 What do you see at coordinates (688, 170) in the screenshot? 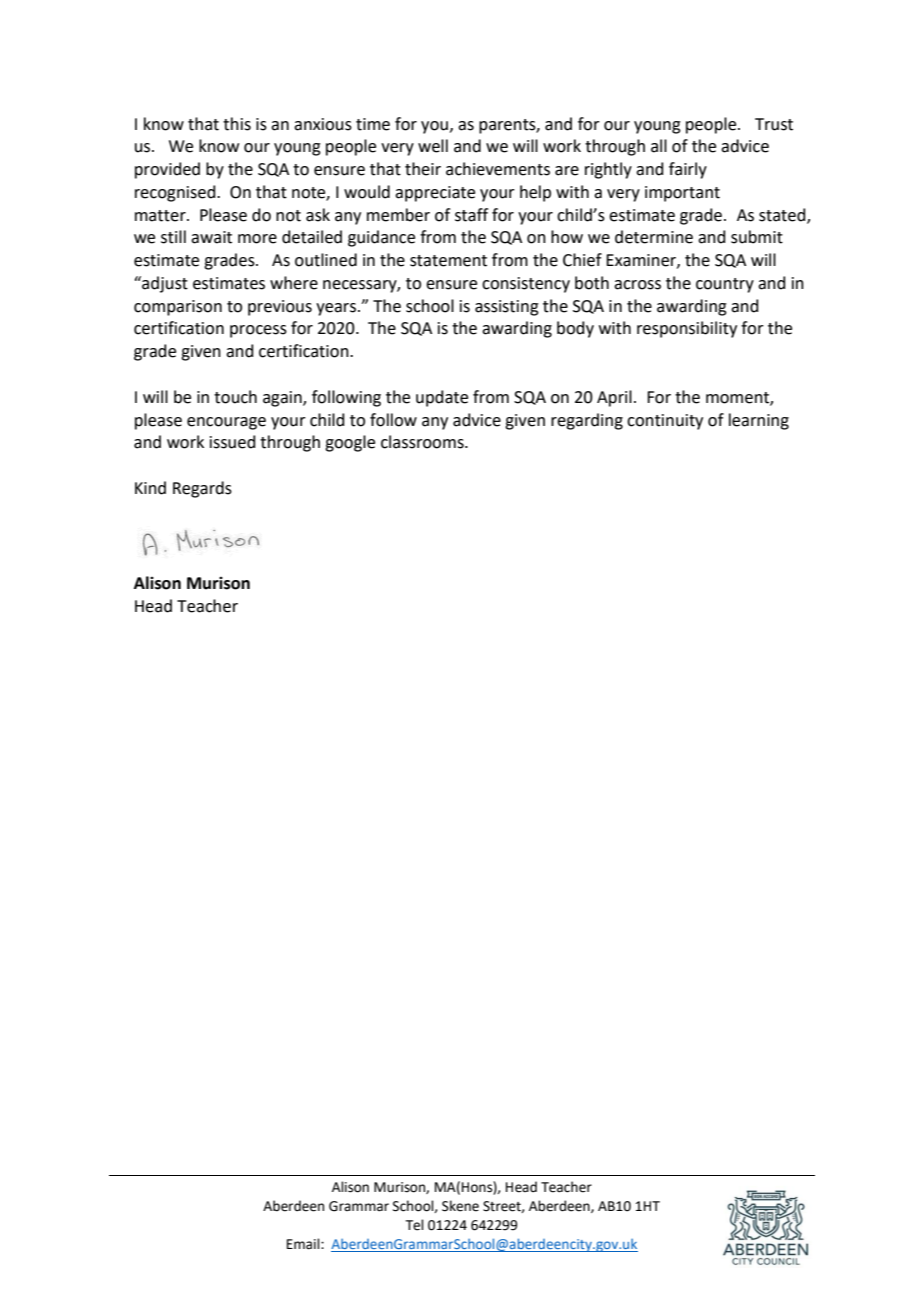
I see `fairly` at bounding box center [688, 170].
